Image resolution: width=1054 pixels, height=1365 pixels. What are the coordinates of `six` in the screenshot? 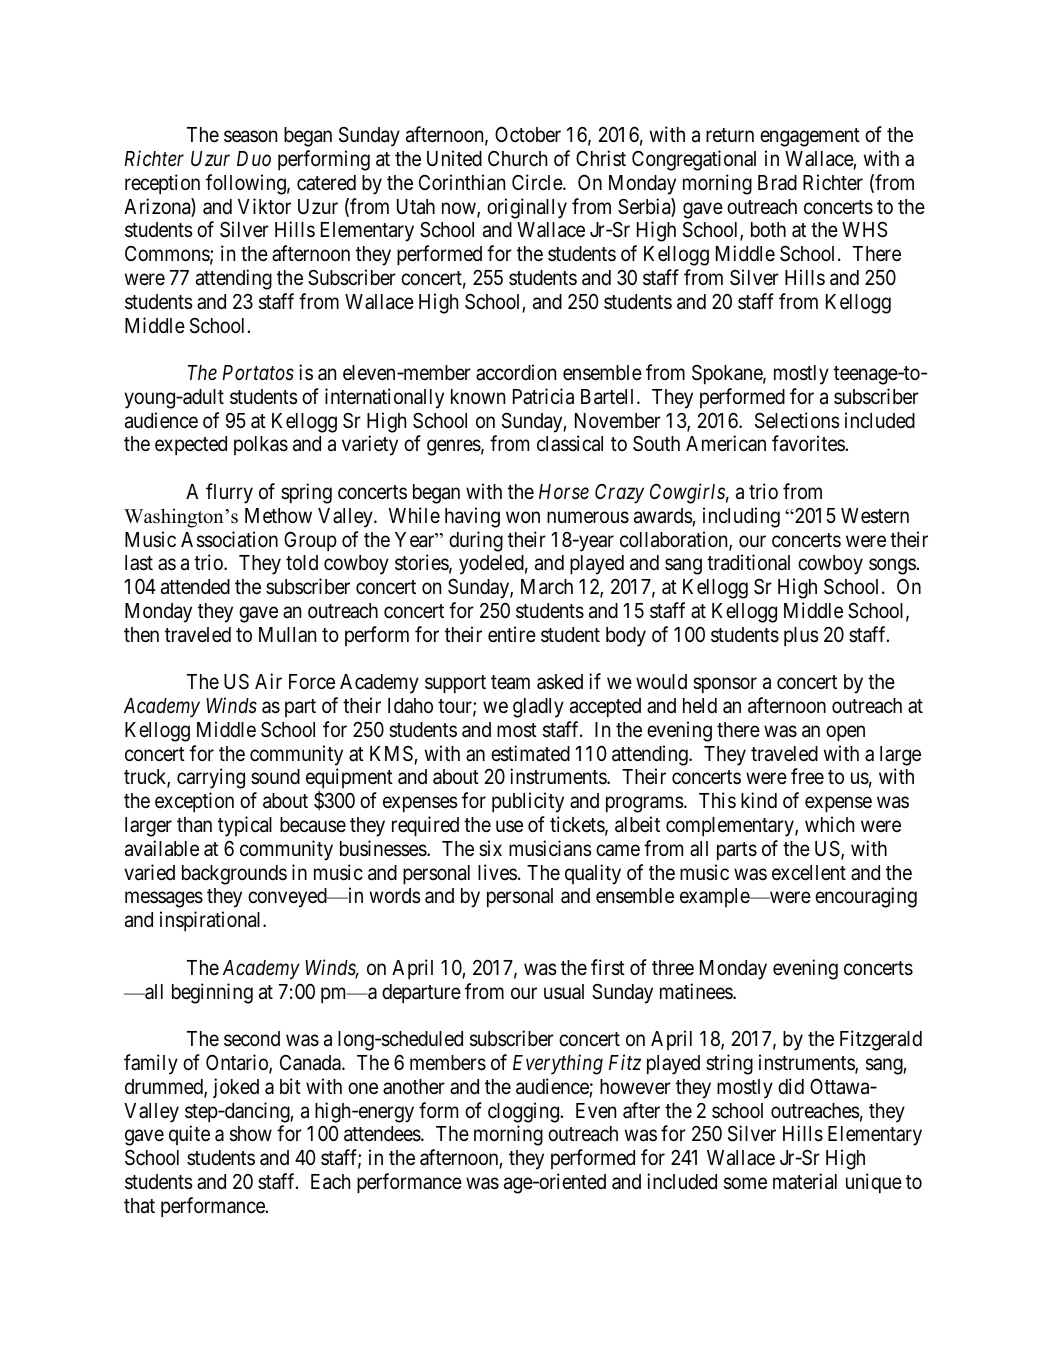 It's located at (490, 848).
